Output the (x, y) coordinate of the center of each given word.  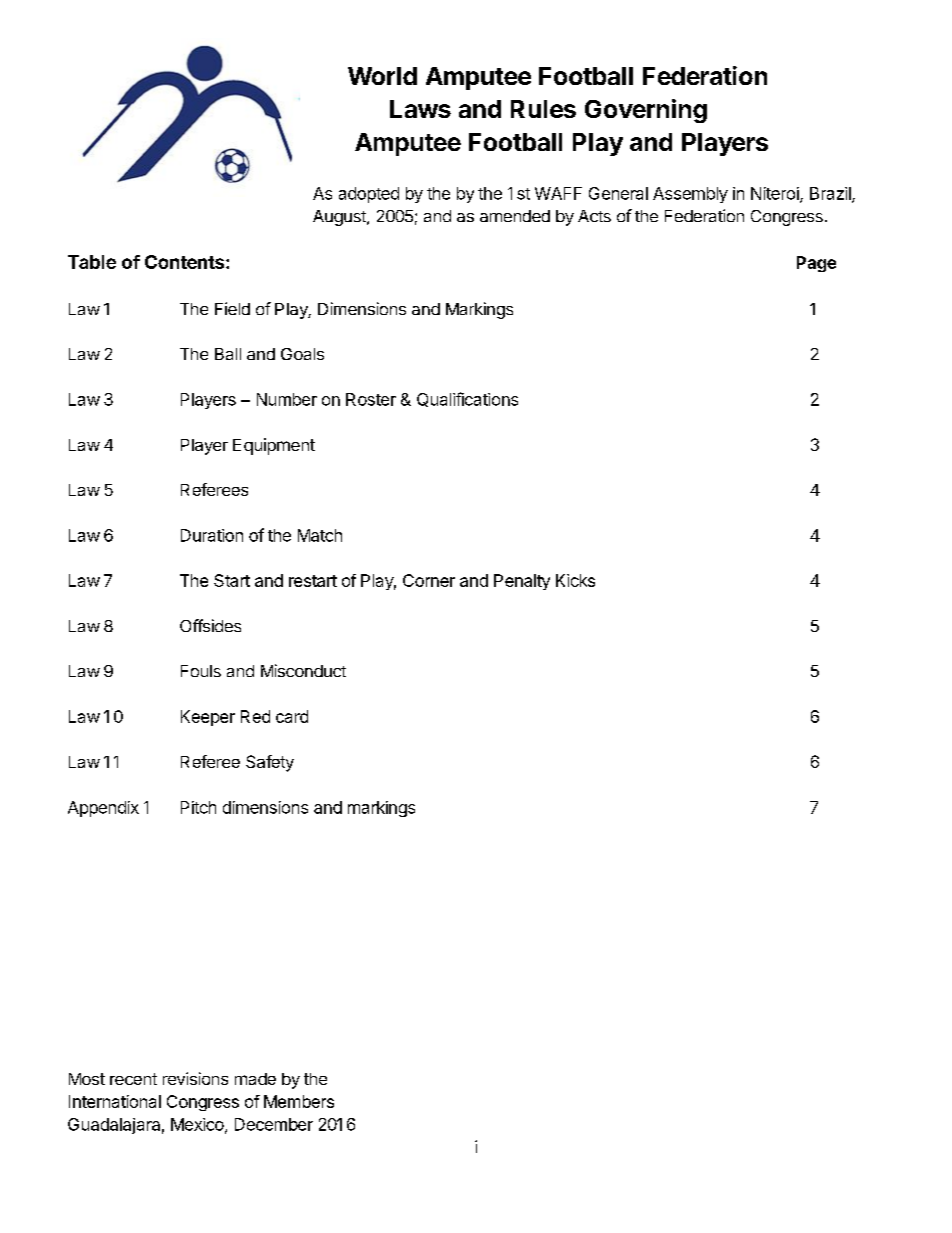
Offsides (210, 625)
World (382, 76)
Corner (429, 580)
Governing (646, 111)
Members (299, 1101)
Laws (420, 109)
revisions (195, 1078)
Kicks (575, 580)
